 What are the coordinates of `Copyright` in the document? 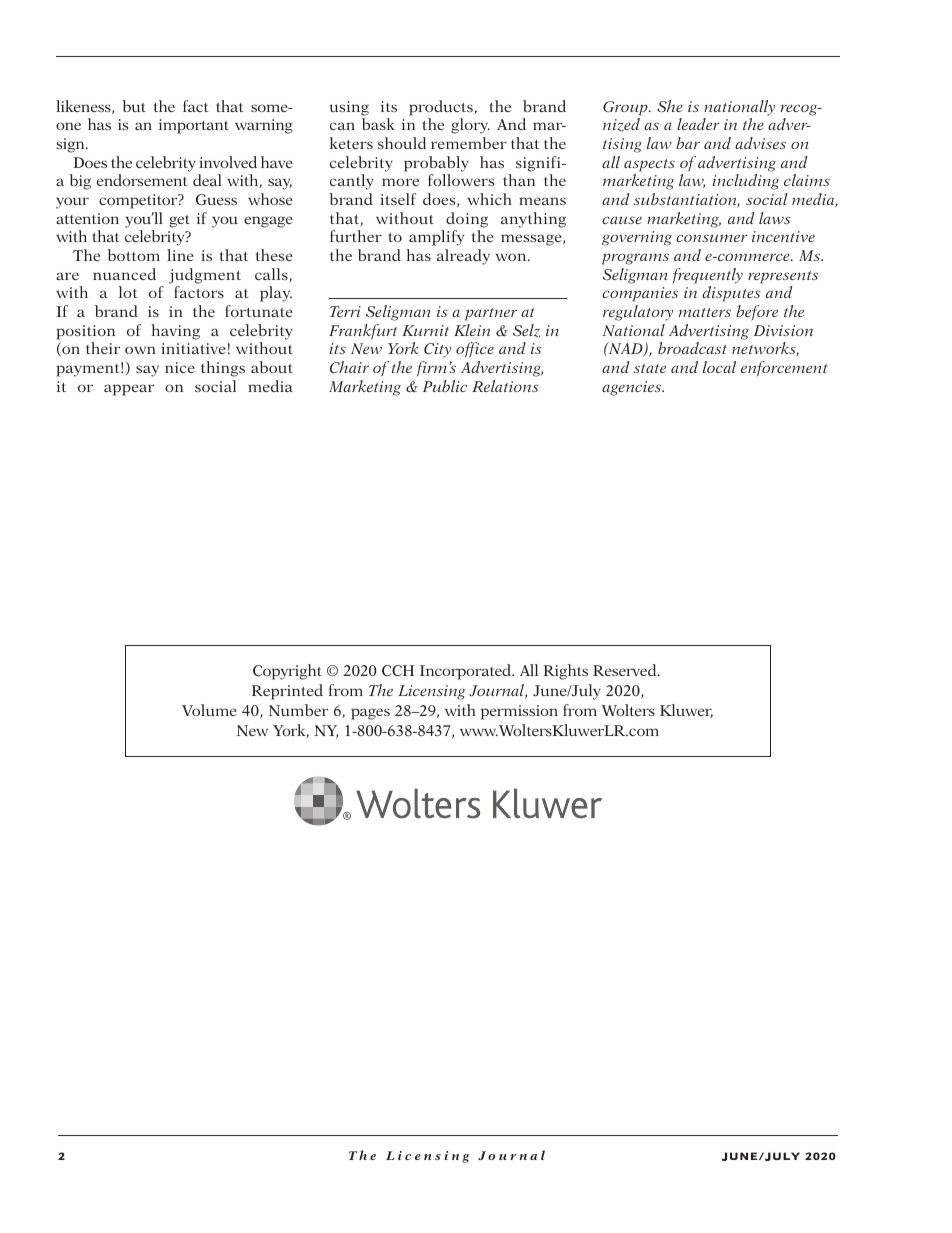 It's located at (287, 672).
